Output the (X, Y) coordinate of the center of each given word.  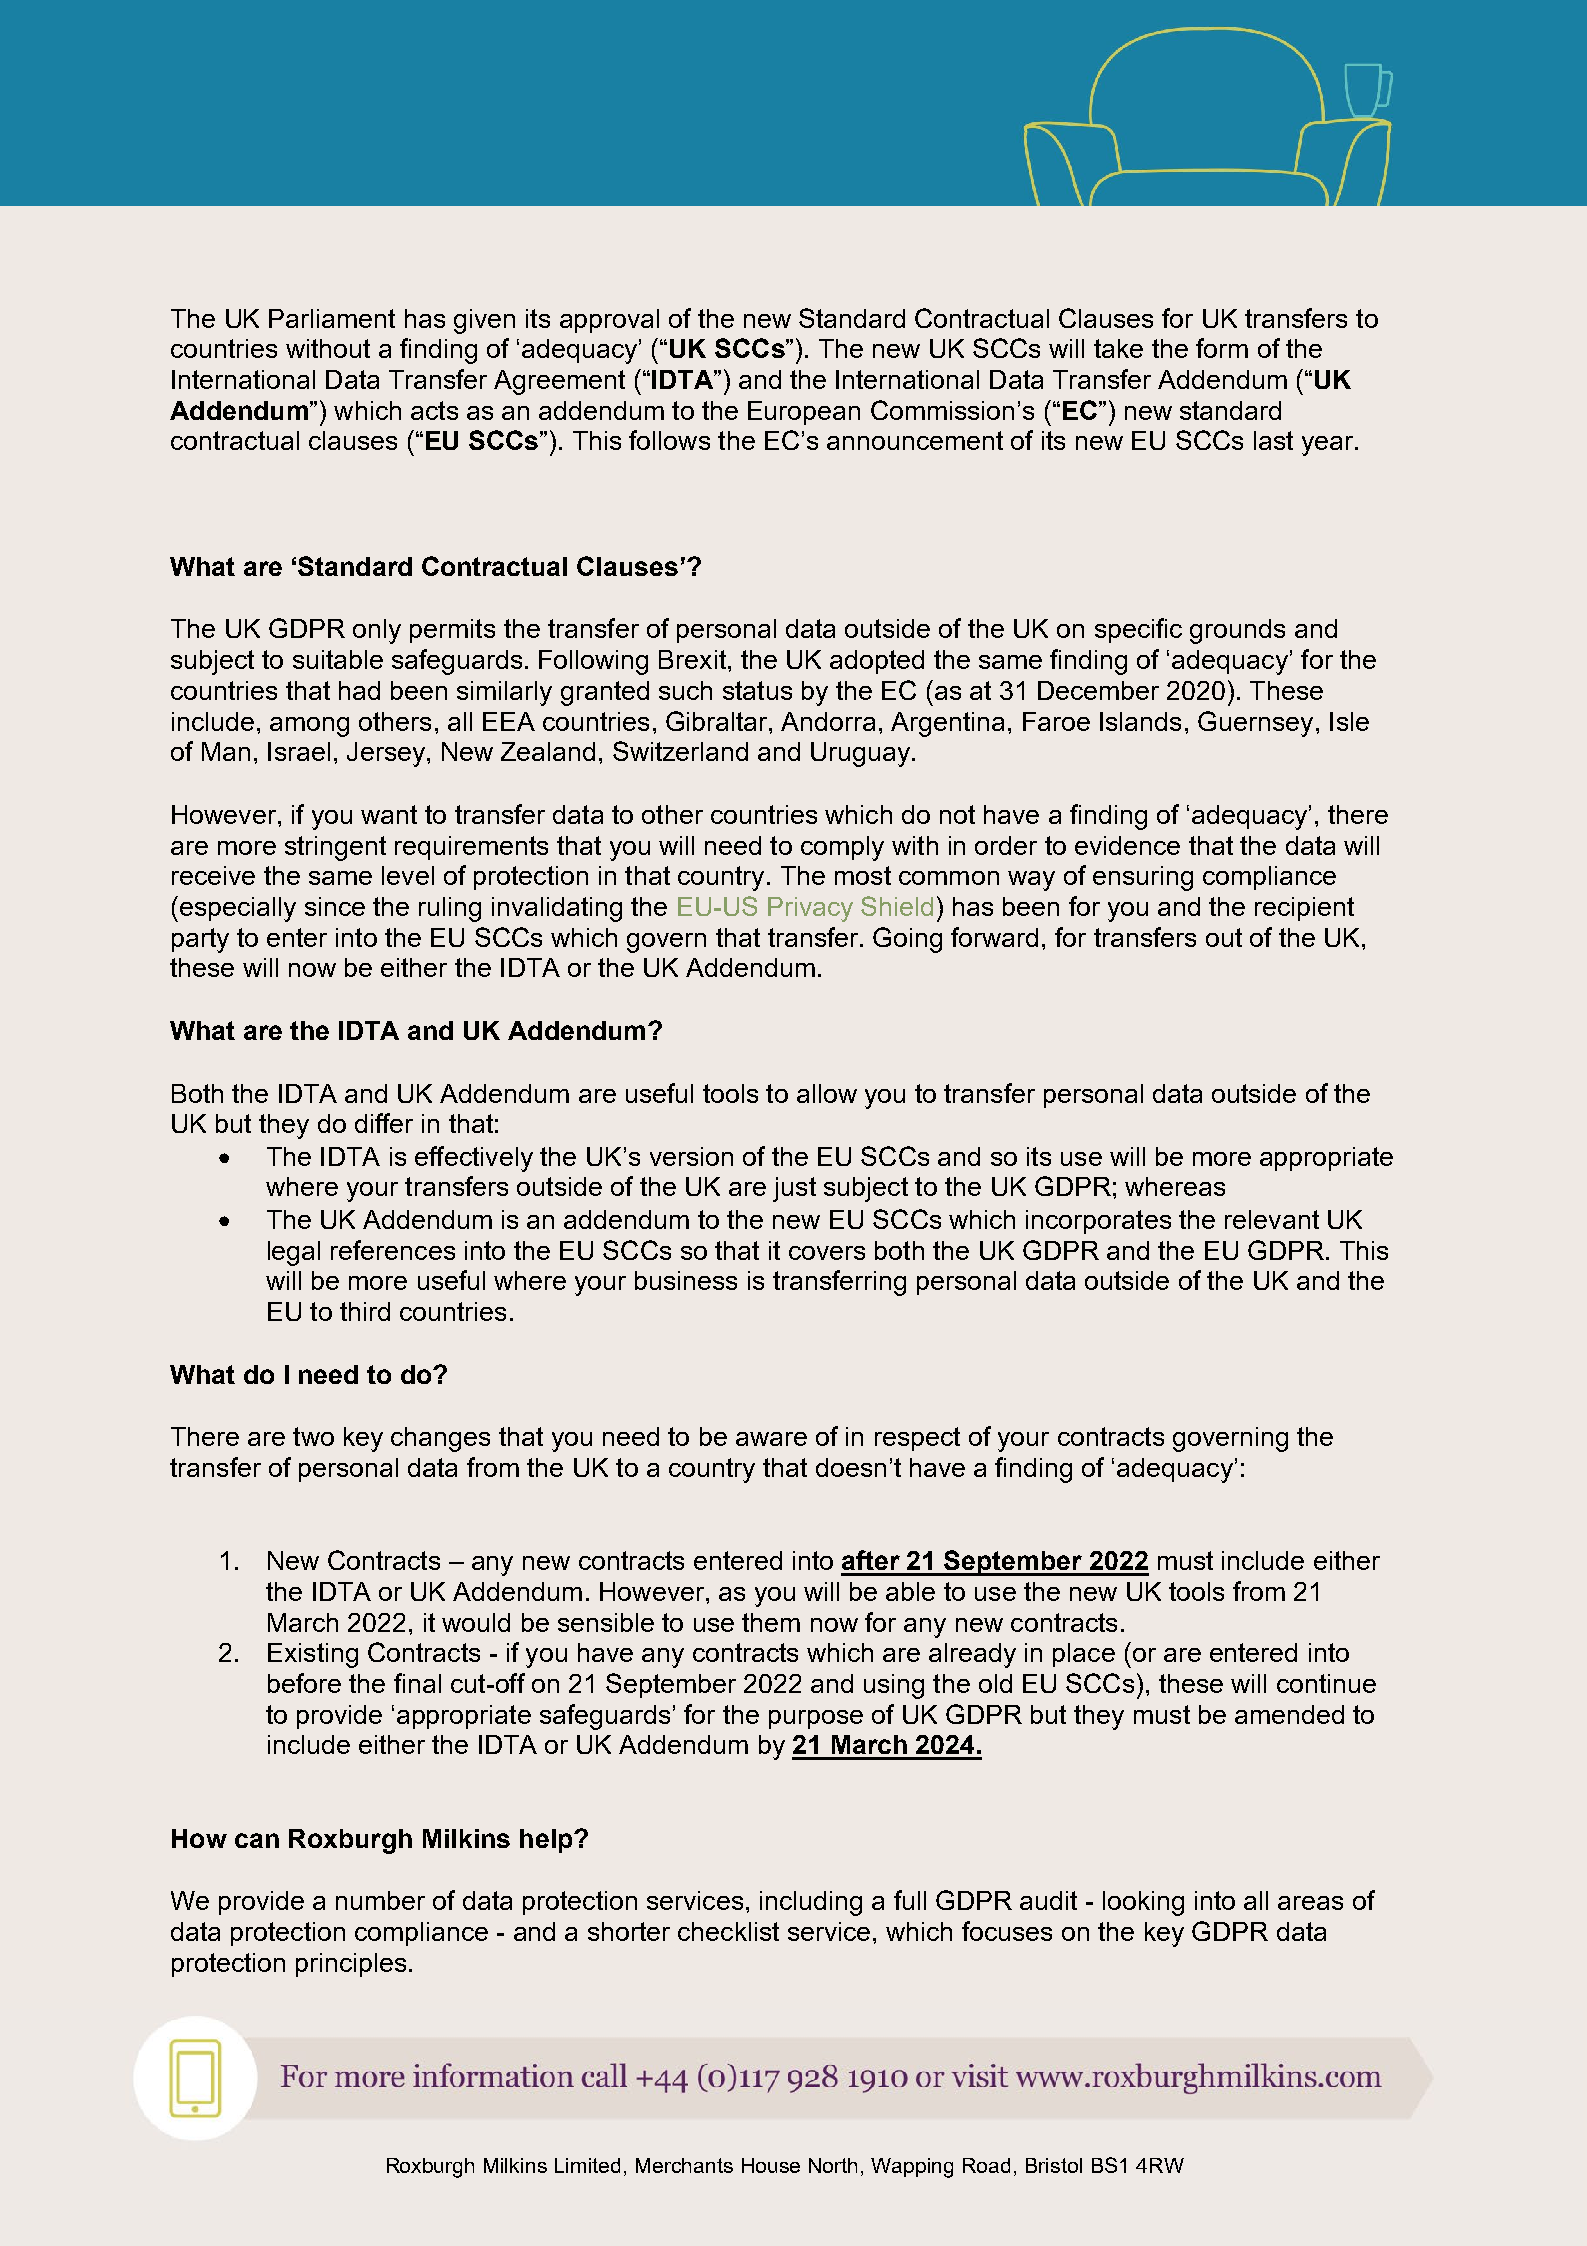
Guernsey (1255, 724)
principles (351, 1965)
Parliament (332, 318)
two (313, 1436)
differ (384, 1123)
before (304, 1683)
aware (771, 1439)
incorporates (1098, 1222)
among (309, 727)
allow (827, 1093)
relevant (1272, 1219)
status (757, 690)
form (1222, 348)
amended (1289, 1714)
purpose (816, 1719)
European (804, 413)
